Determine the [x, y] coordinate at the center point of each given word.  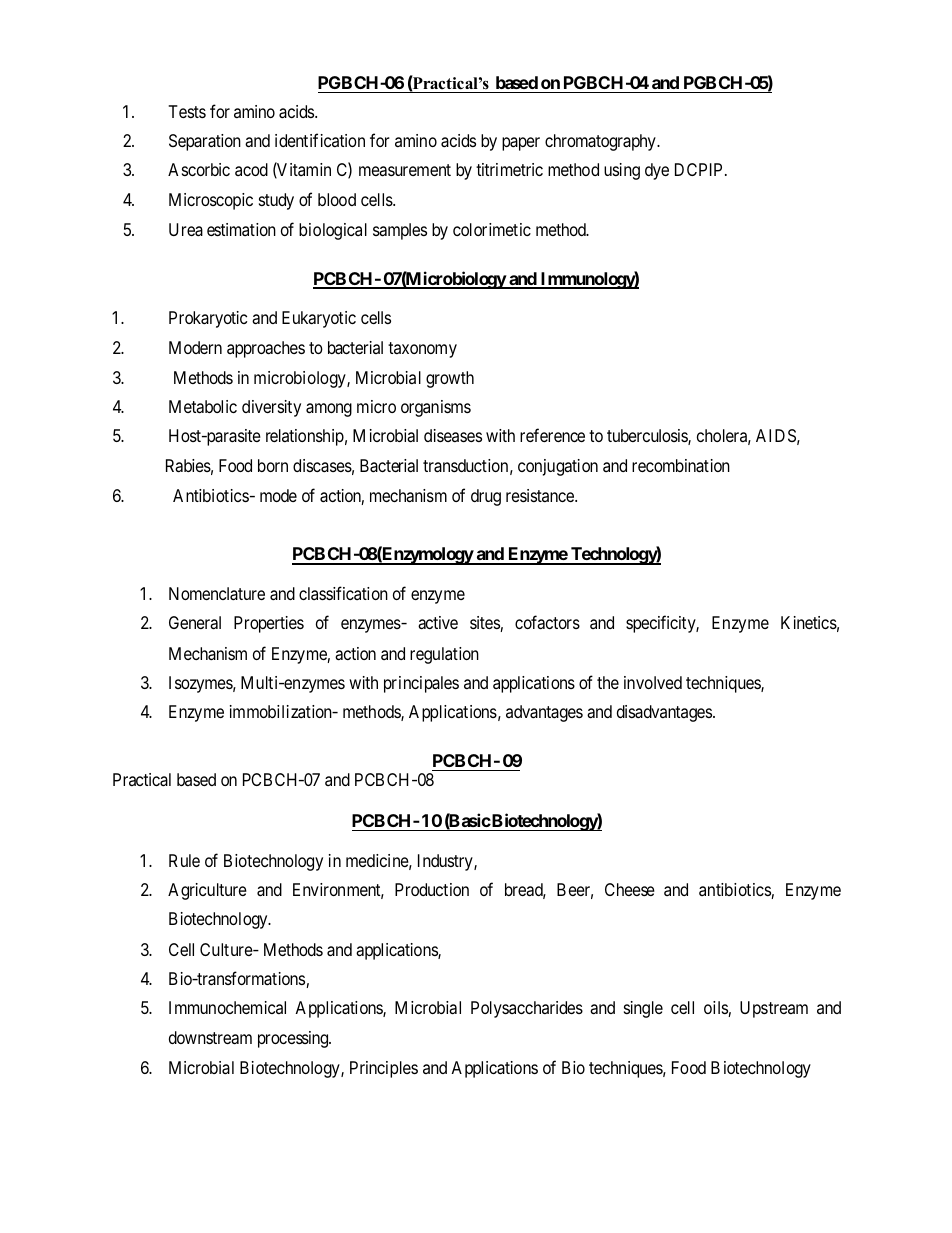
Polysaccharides [527, 1009]
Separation [205, 142]
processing [294, 1039]
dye [657, 171]
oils [716, 1009]
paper [521, 144]
